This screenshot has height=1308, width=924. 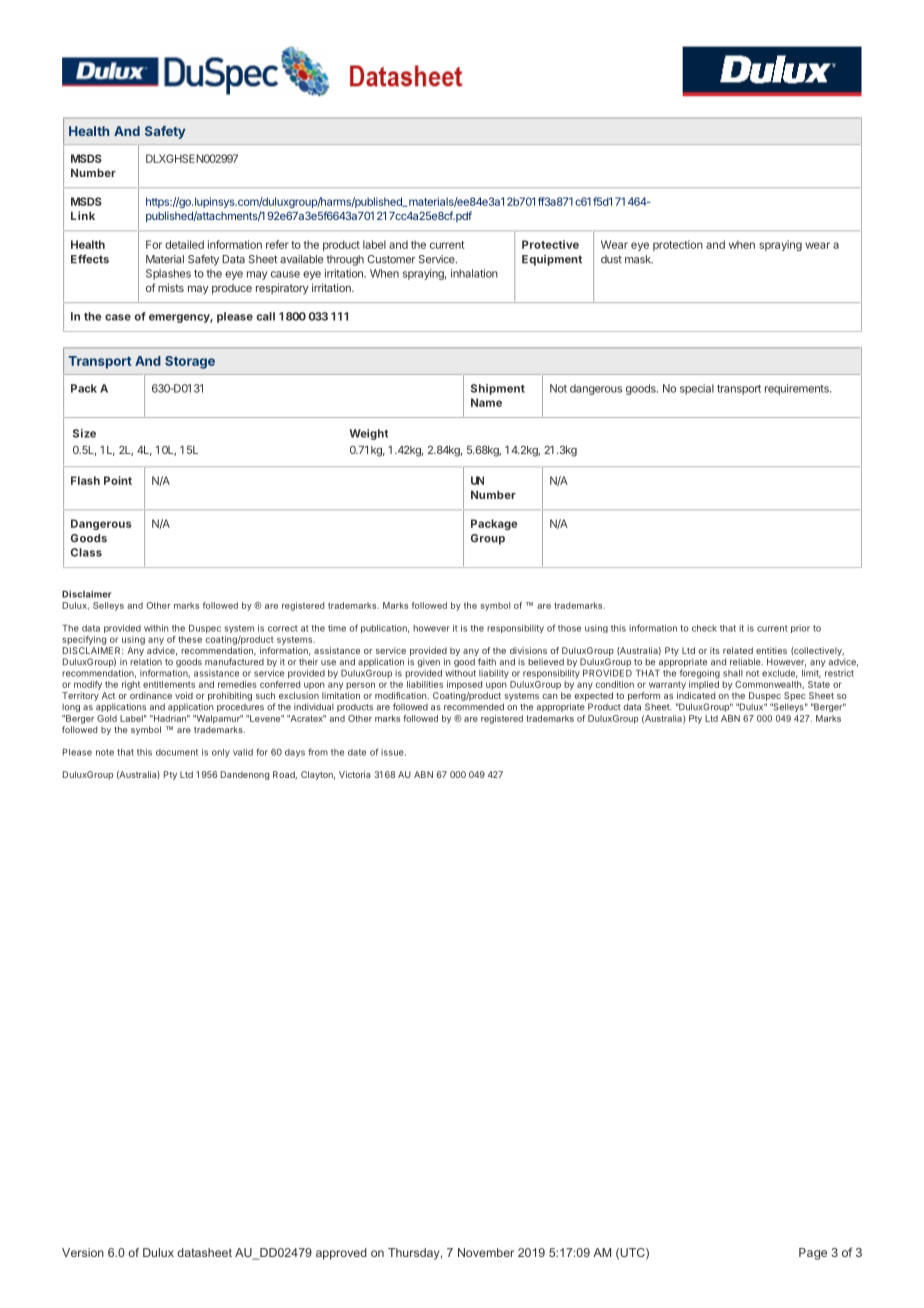 I want to click on protection, so click(x=678, y=245).
